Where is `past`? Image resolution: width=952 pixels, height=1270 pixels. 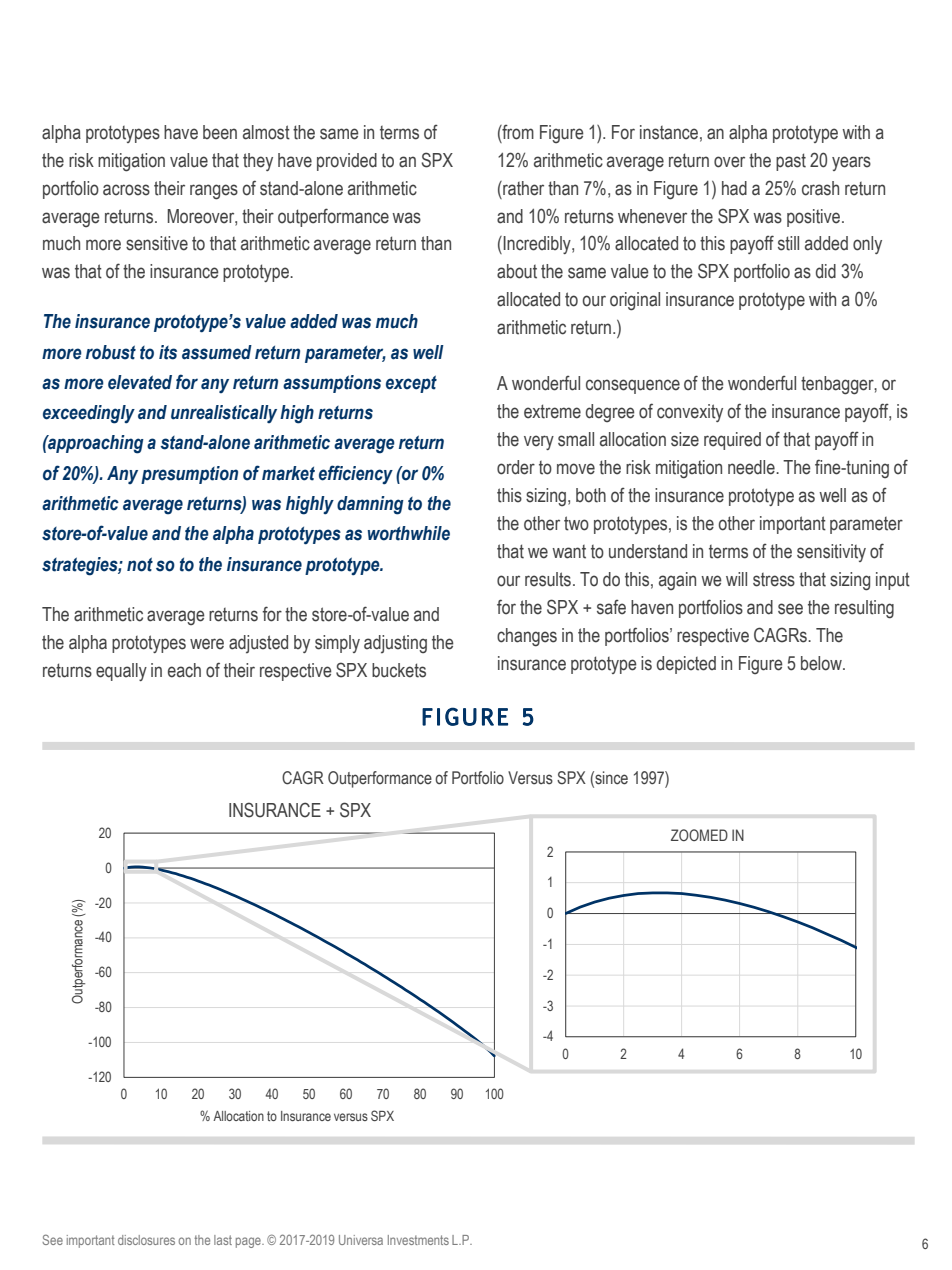
past is located at coordinates (791, 162).
